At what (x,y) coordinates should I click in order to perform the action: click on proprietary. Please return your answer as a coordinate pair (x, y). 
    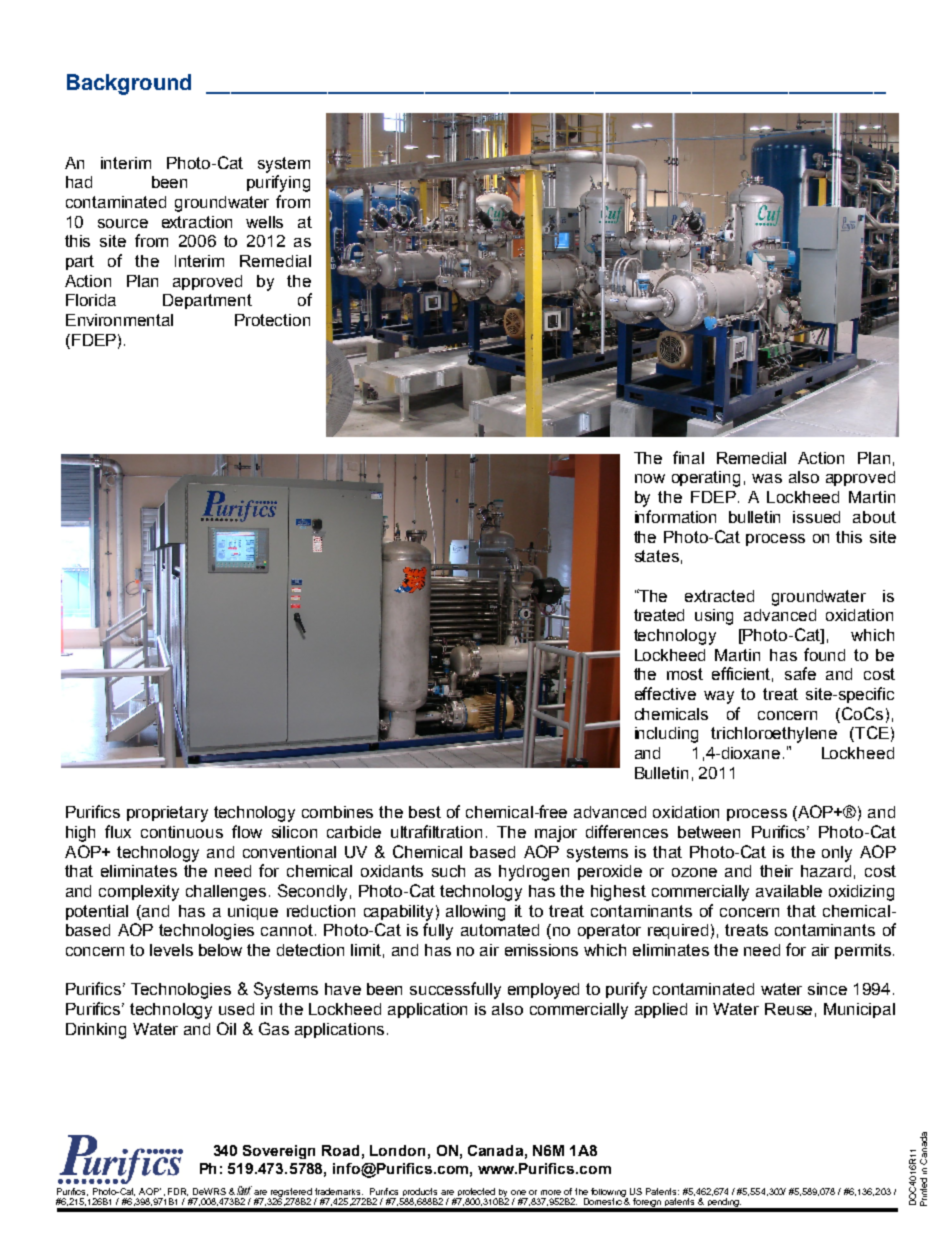
    Looking at the image, I should click on (167, 814).
